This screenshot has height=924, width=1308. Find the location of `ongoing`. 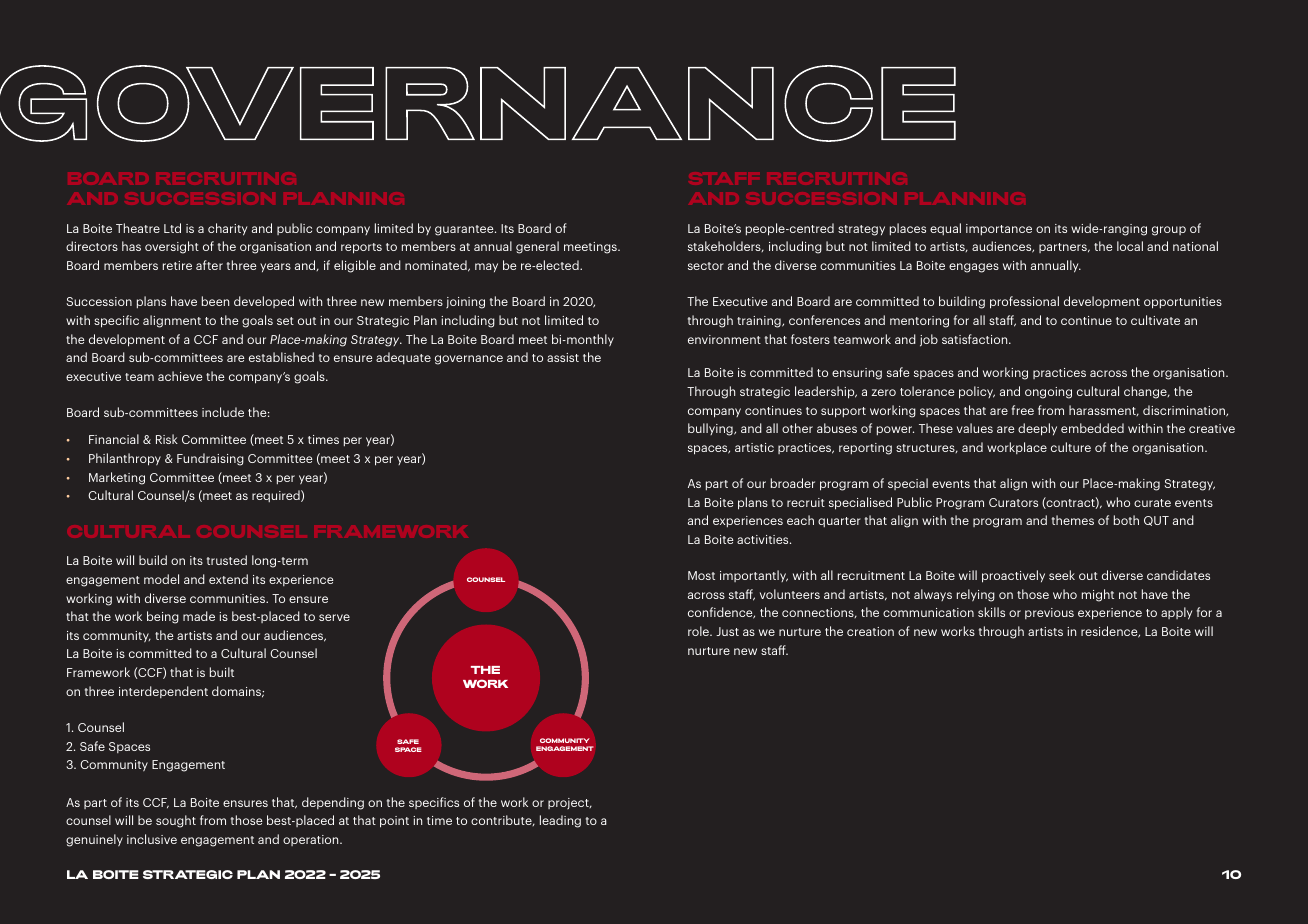

ongoing is located at coordinates (1048, 393).
